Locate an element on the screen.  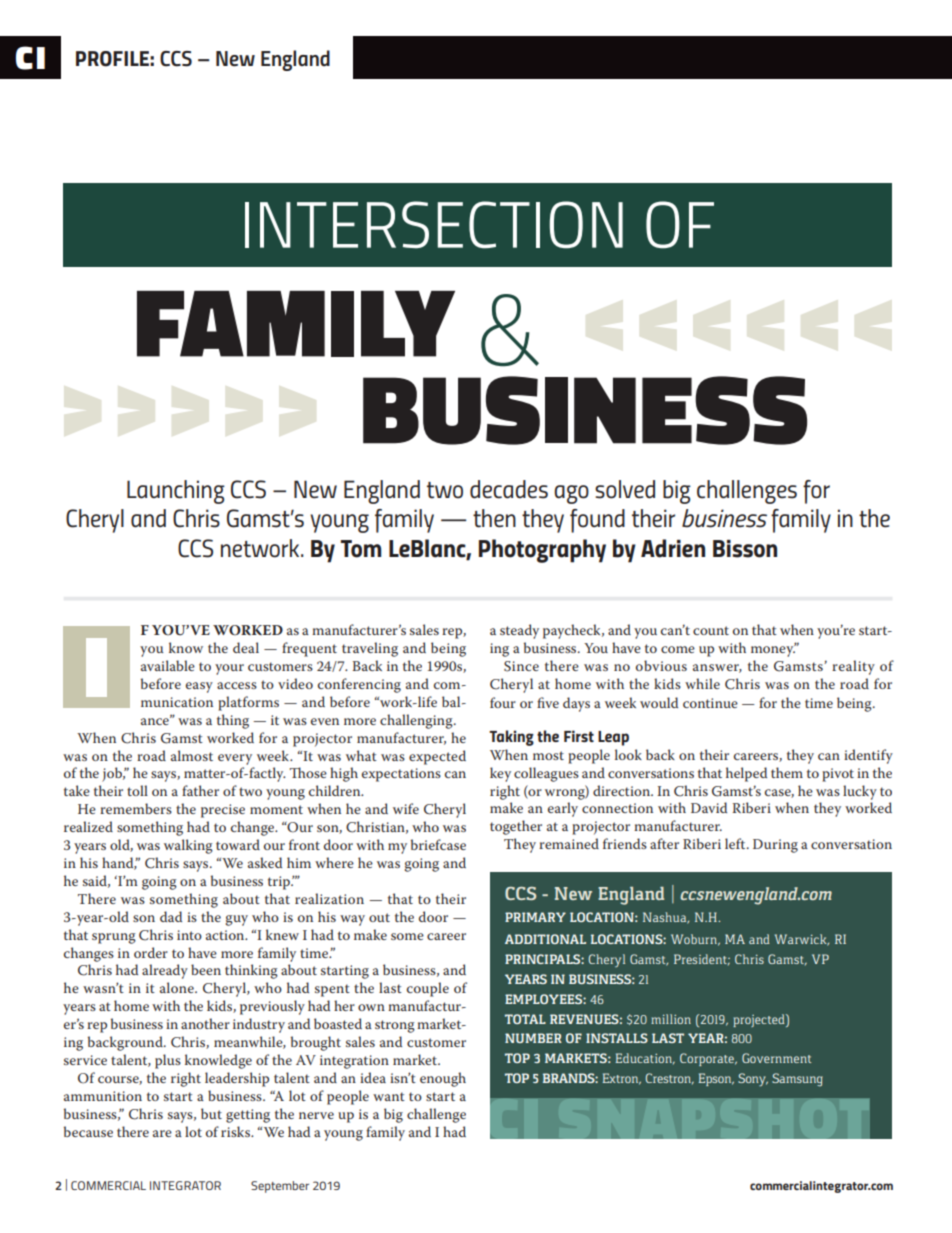
Warwick is located at coordinates (802, 940).
